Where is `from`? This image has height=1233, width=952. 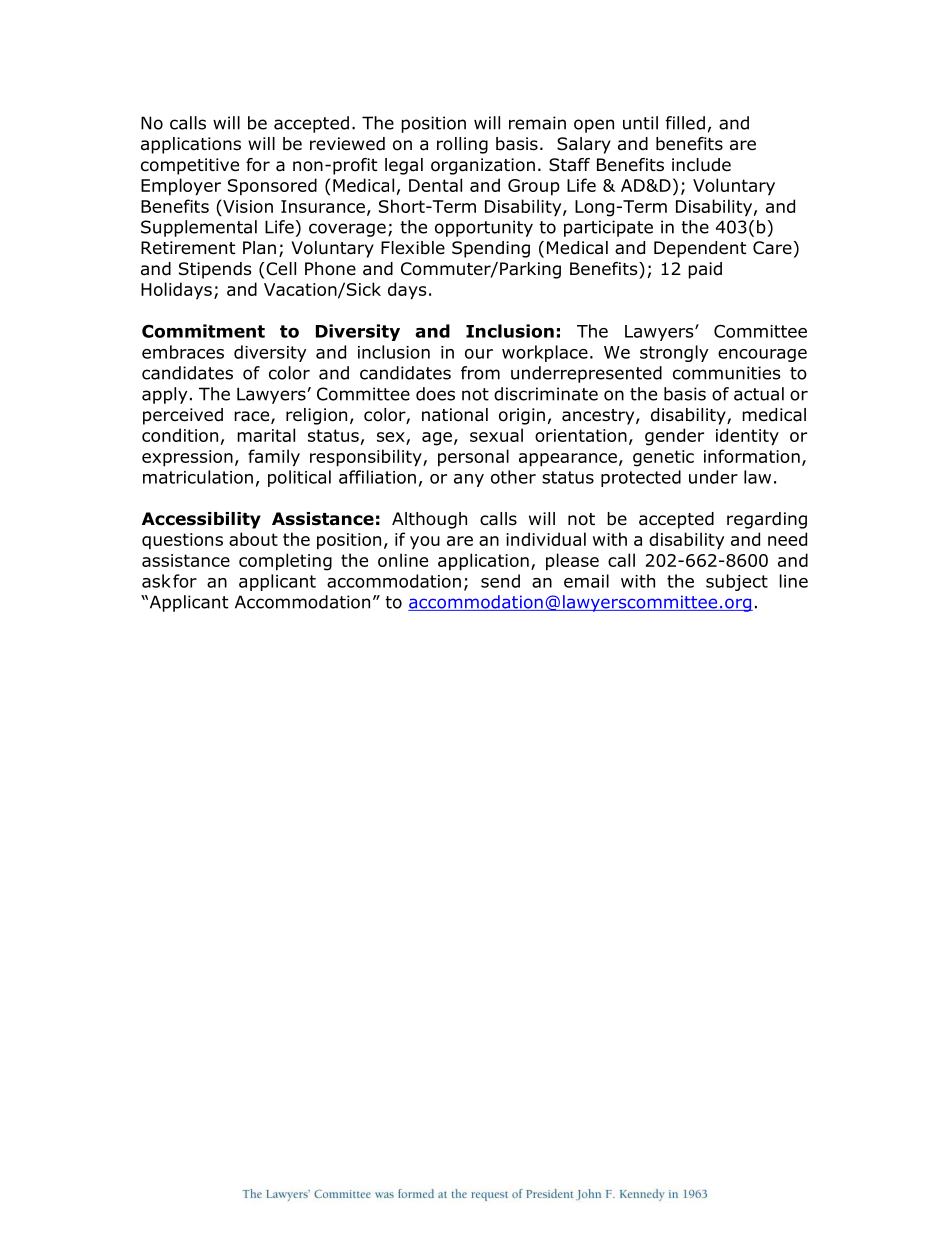
from is located at coordinates (480, 373).
